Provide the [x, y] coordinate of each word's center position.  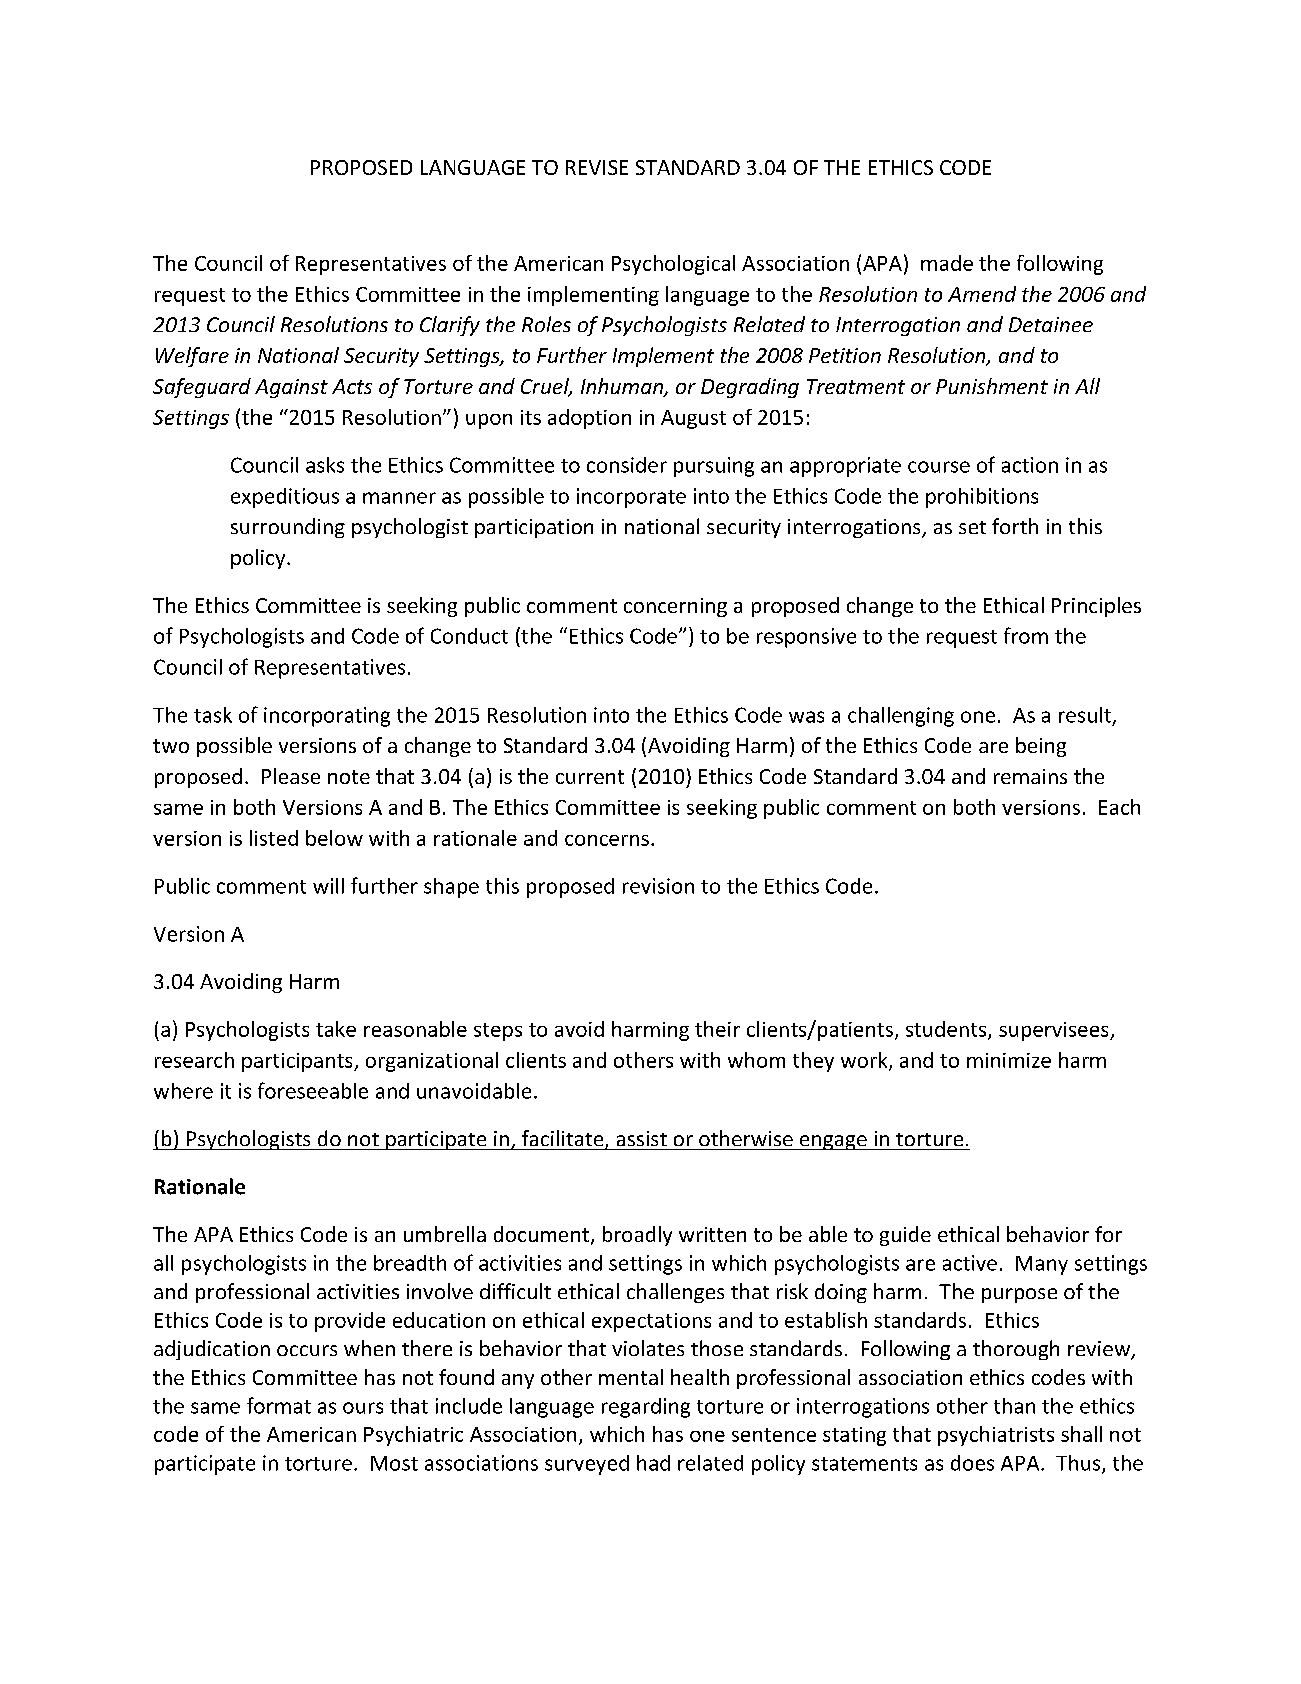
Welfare [192, 357]
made [947, 263]
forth [1015, 526]
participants [298, 1062]
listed [274, 838]
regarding [646, 1408]
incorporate [631, 498]
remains [1030, 776]
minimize [1009, 1060]
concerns [607, 840]
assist [642, 1138]
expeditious [285, 498]
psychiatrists [996, 1436]
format [279, 1405]
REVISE [597, 167]
